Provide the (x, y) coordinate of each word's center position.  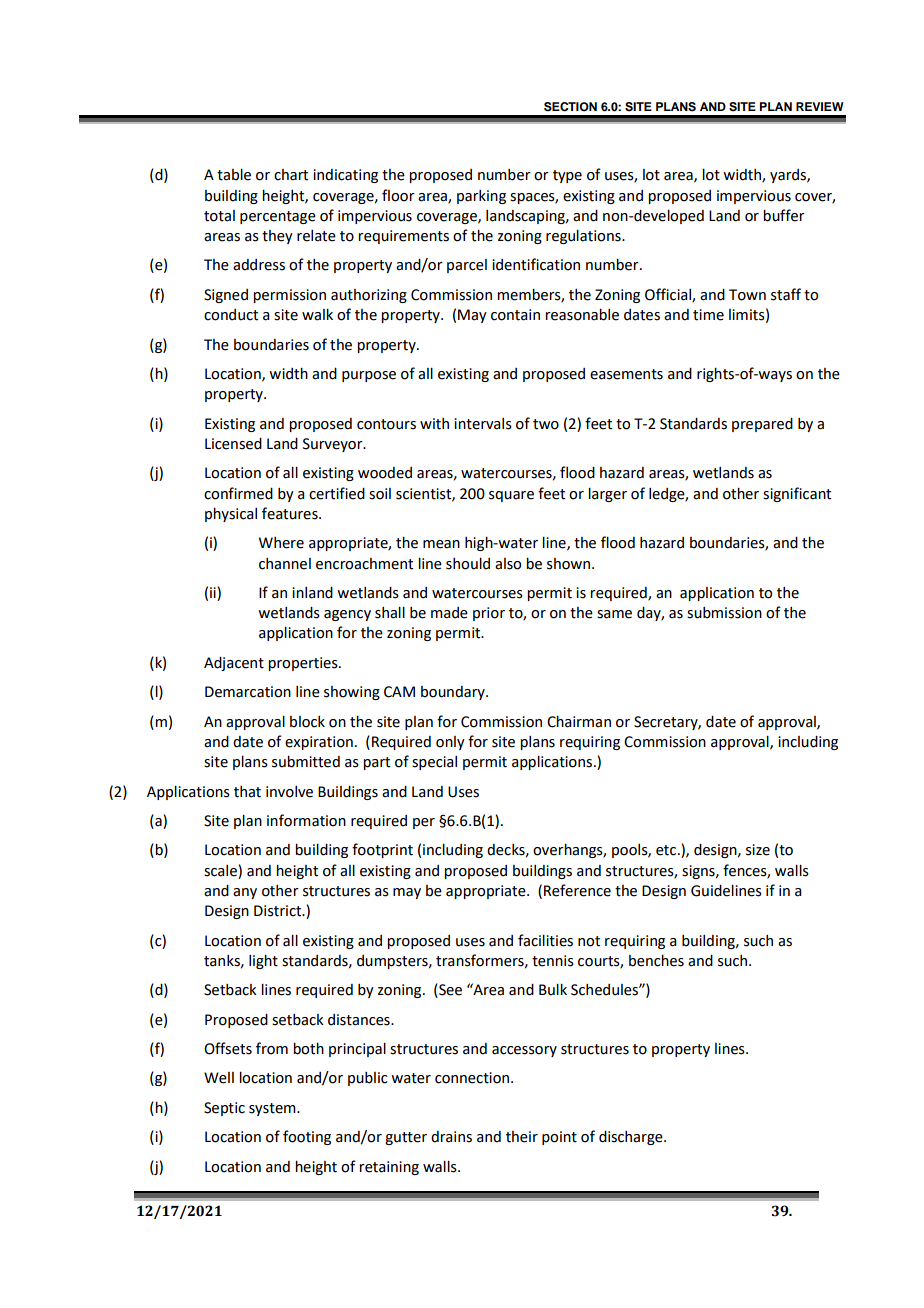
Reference (577, 890)
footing (307, 1137)
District (279, 911)
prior (489, 614)
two (546, 424)
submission (724, 613)
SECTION (570, 107)
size (758, 850)
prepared (762, 425)
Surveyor (334, 445)
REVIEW (820, 106)
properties (304, 664)
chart (291, 175)
